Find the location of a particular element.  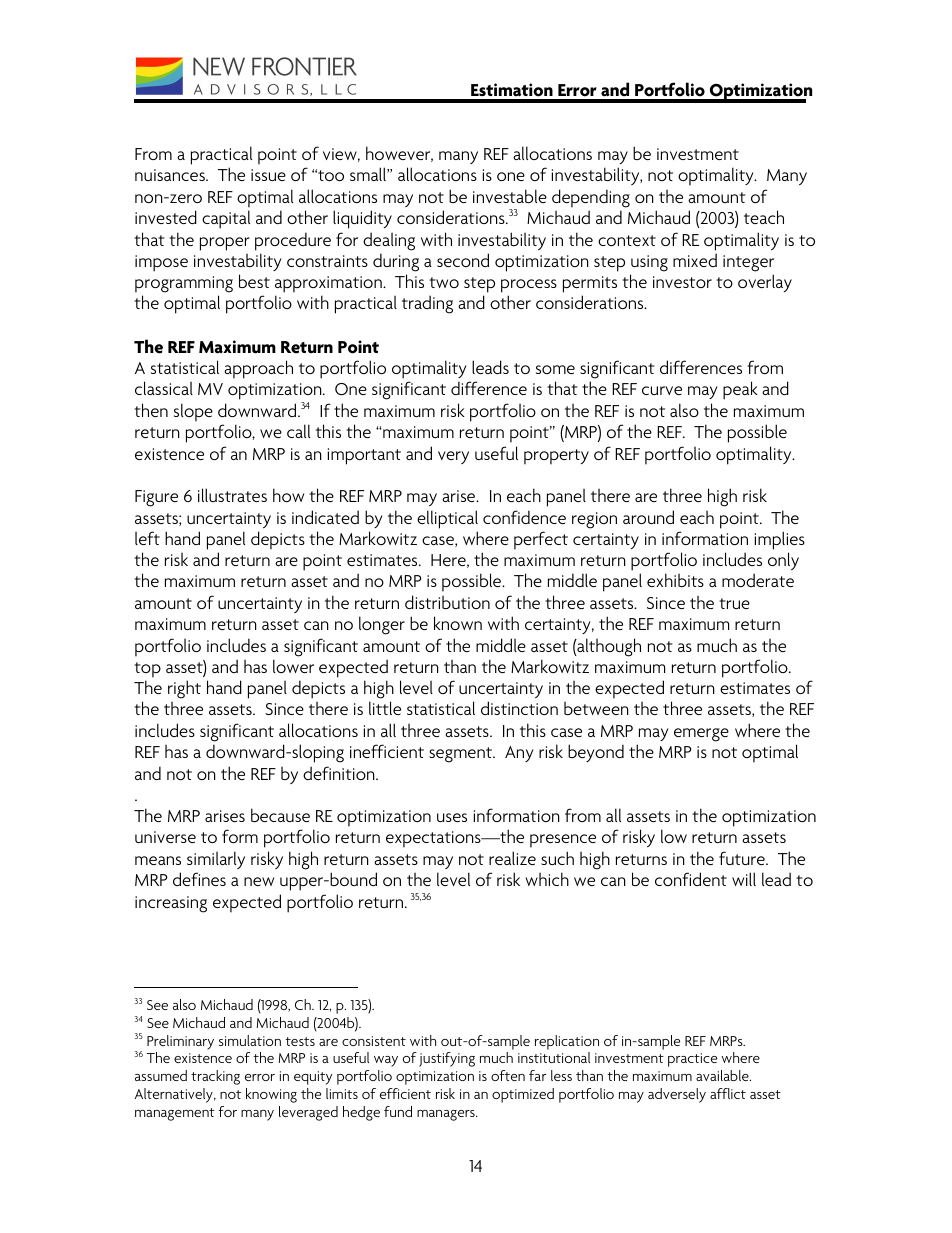

second is located at coordinates (463, 260).
